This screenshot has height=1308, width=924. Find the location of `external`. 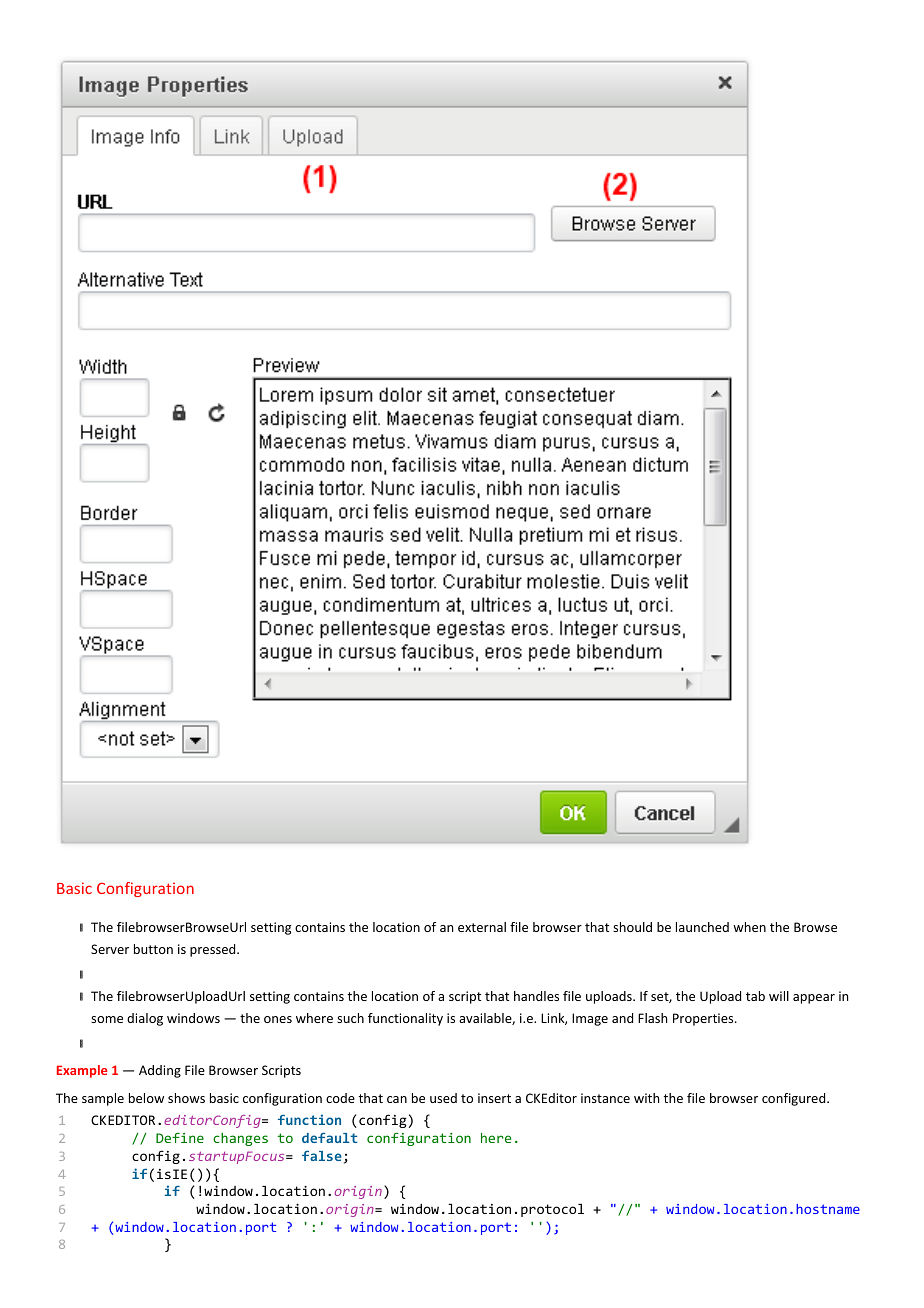

external is located at coordinates (482, 927).
